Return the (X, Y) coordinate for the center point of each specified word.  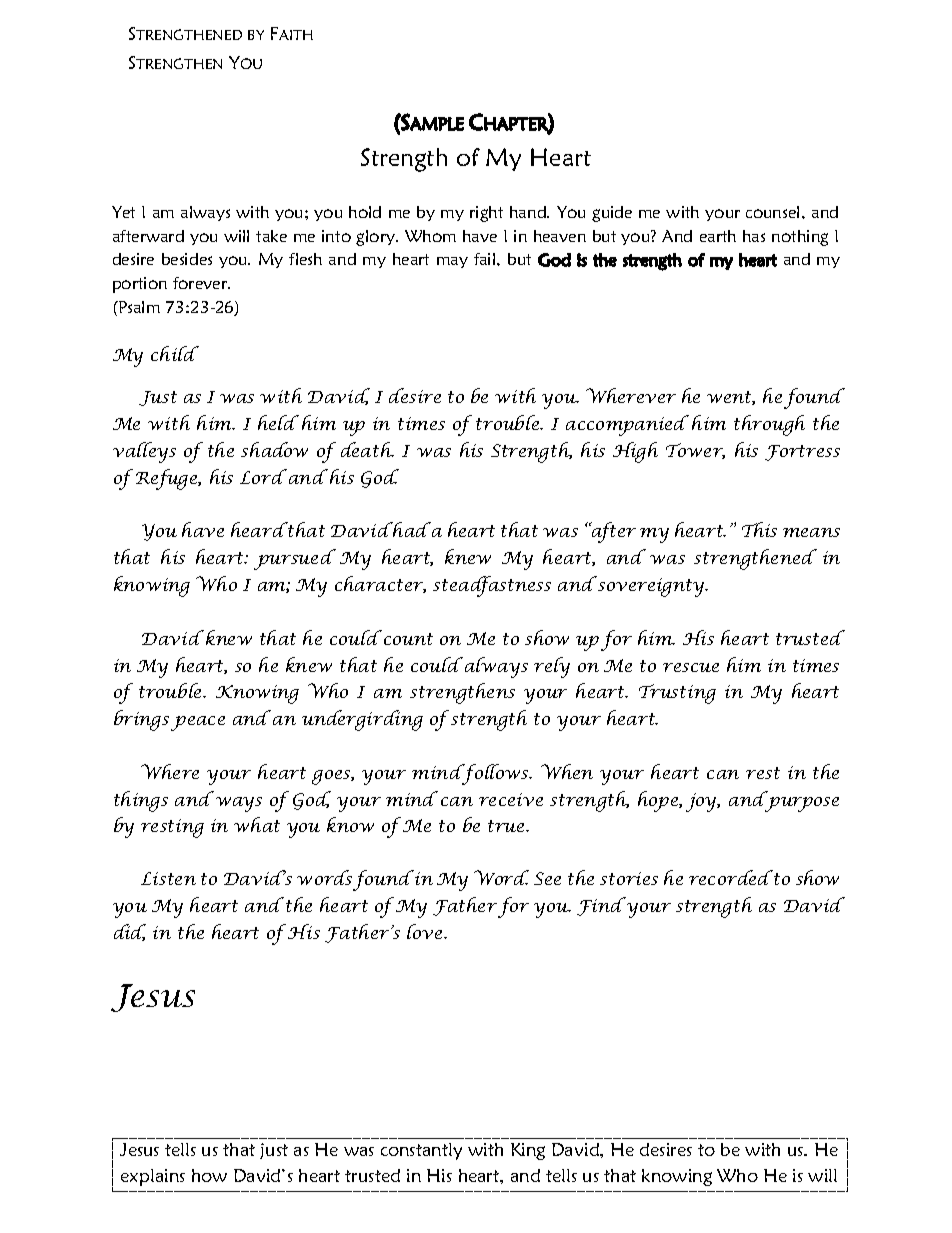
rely (552, 667)
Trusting (677, 694)
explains (153, 1177)
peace (198, 723)
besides (187, 259)
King (528, 1151)
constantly (421, 1151)
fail (486, 259)
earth (718, 236)
